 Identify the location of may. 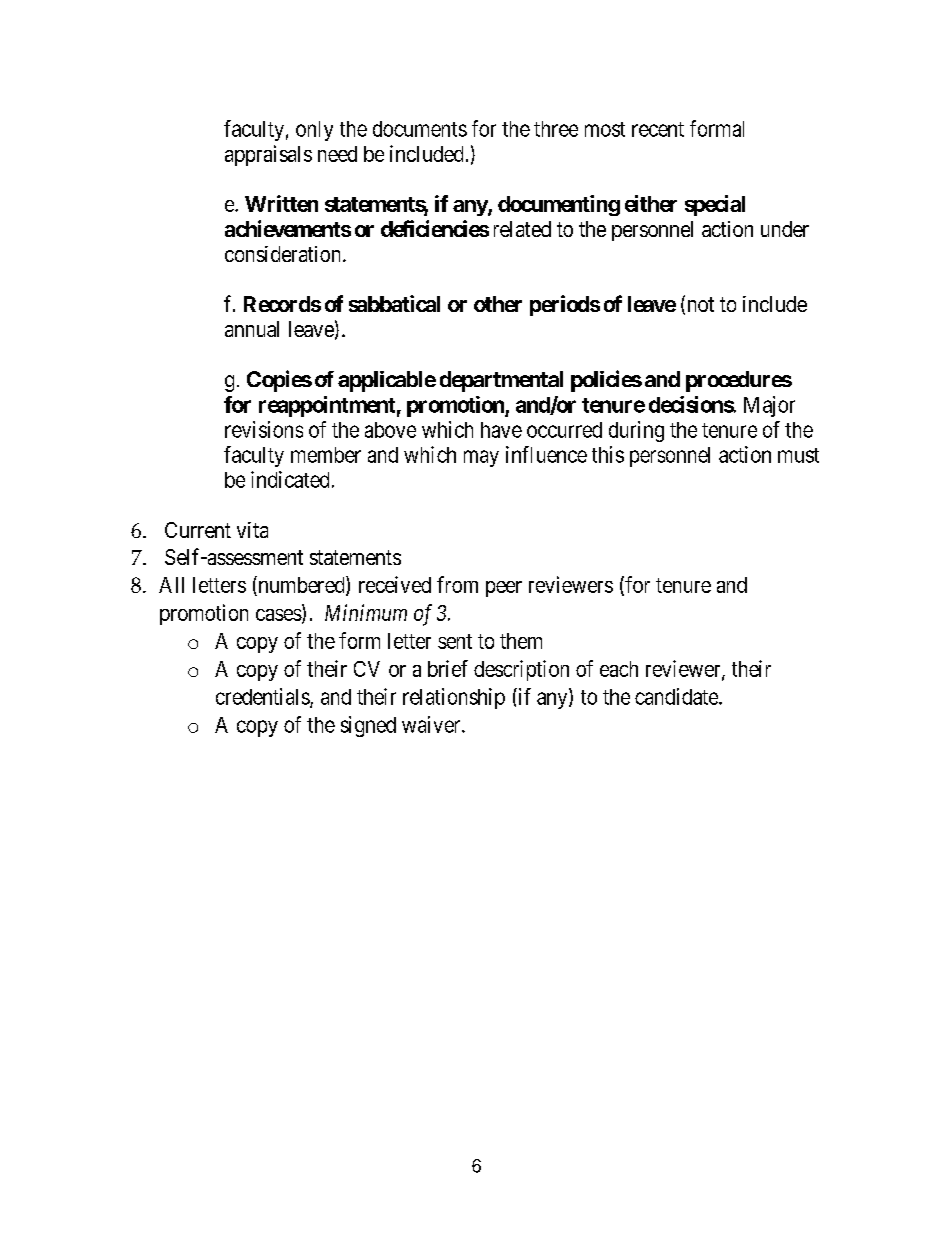
(481, 458).
